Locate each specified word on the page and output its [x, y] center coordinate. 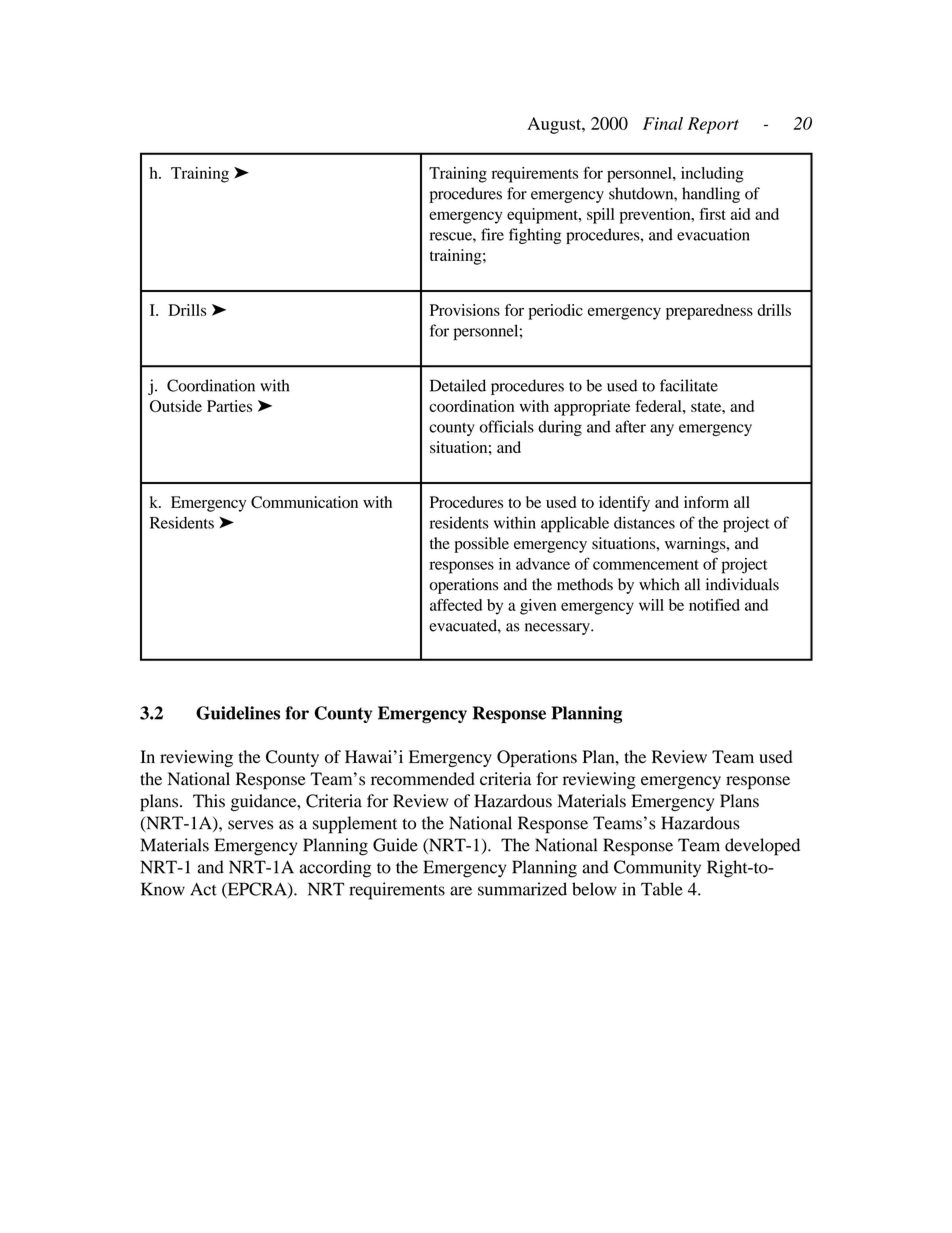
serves [250, 825]
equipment [543, 216]
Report [713, 125]
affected [456, 604]
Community [657, 869]
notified [714, 605]
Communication [304, 502]
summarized [522, 889]
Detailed [458, 385]
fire [492, 234]
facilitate [689, 385]
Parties [229, 406]
